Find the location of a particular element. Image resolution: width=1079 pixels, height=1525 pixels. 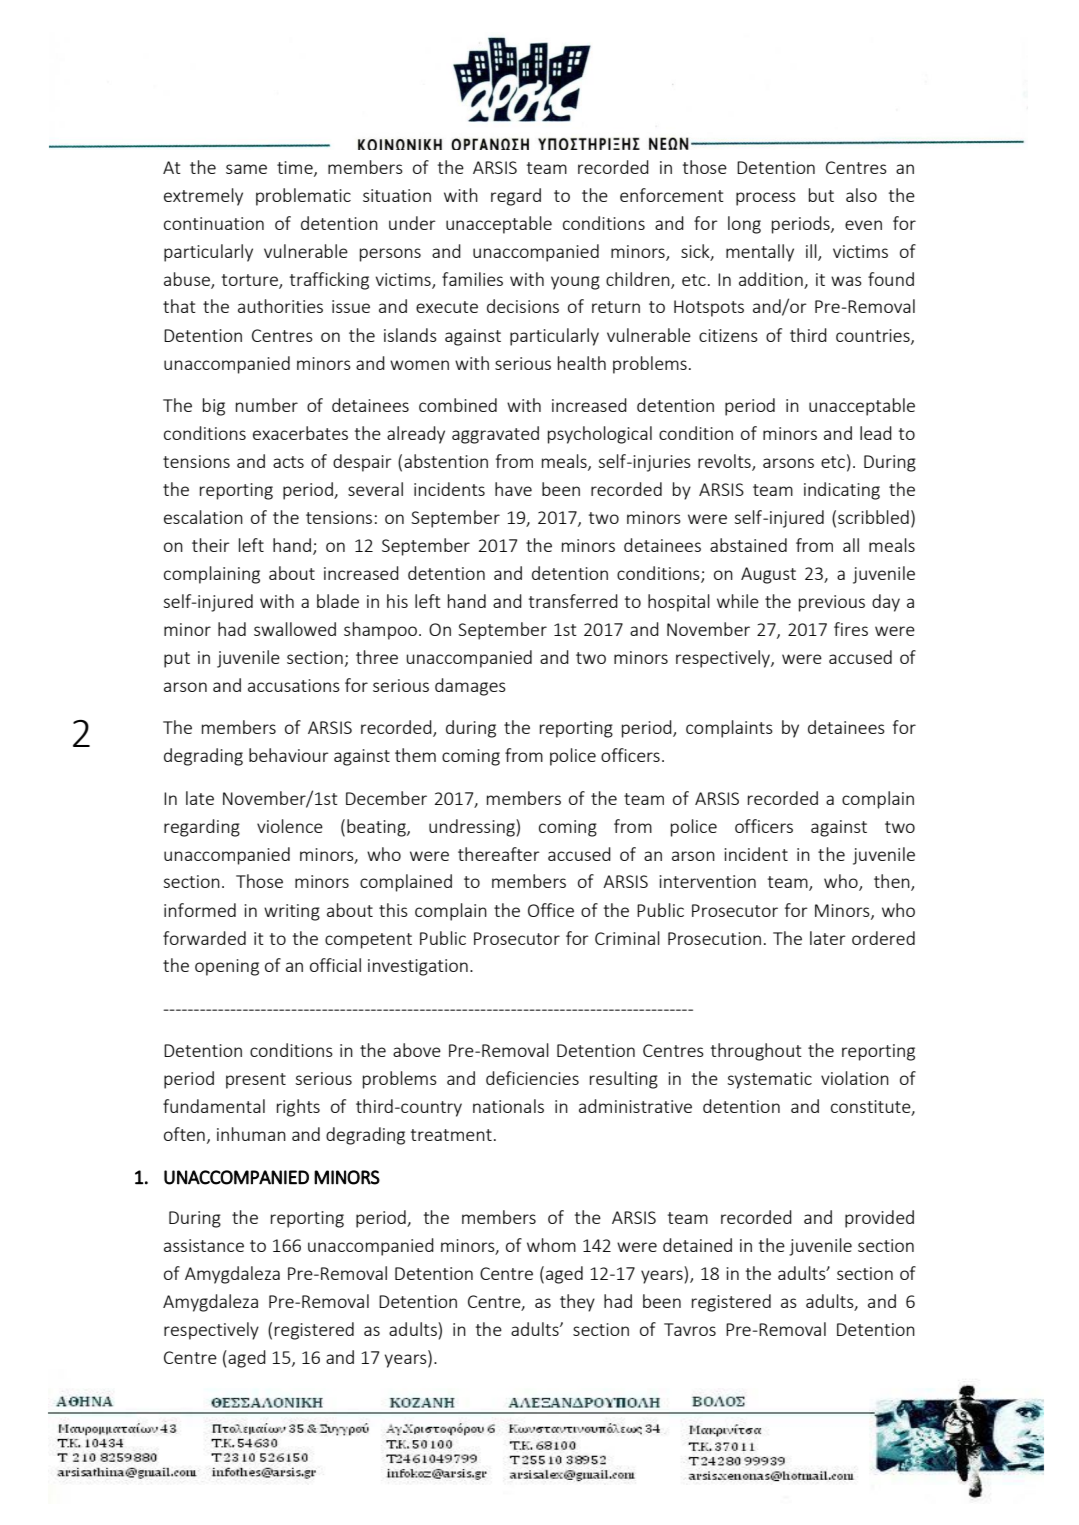

fires is located at coordinates (851, 629).
